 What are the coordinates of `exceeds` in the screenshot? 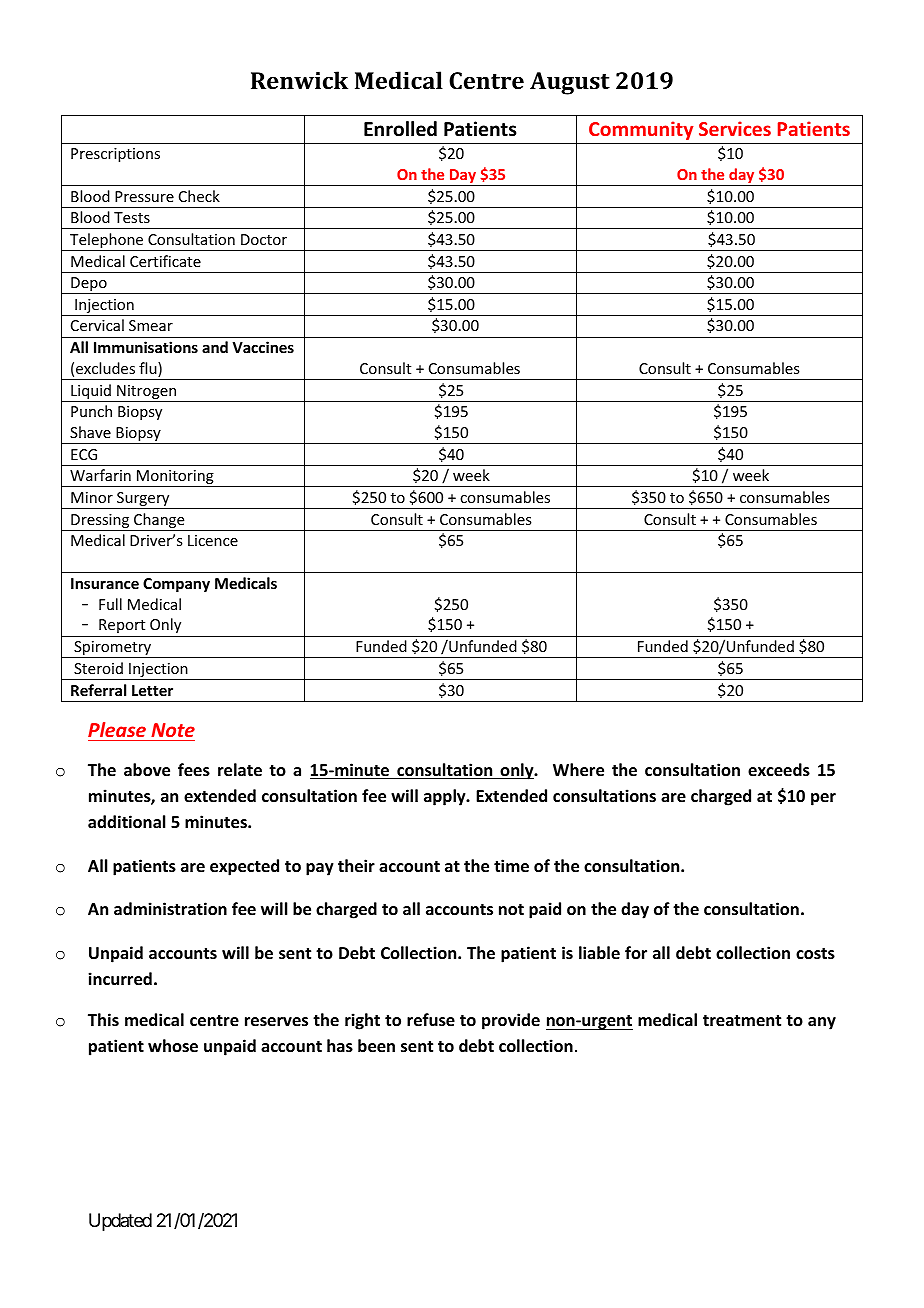 It's located at (779, 770).
